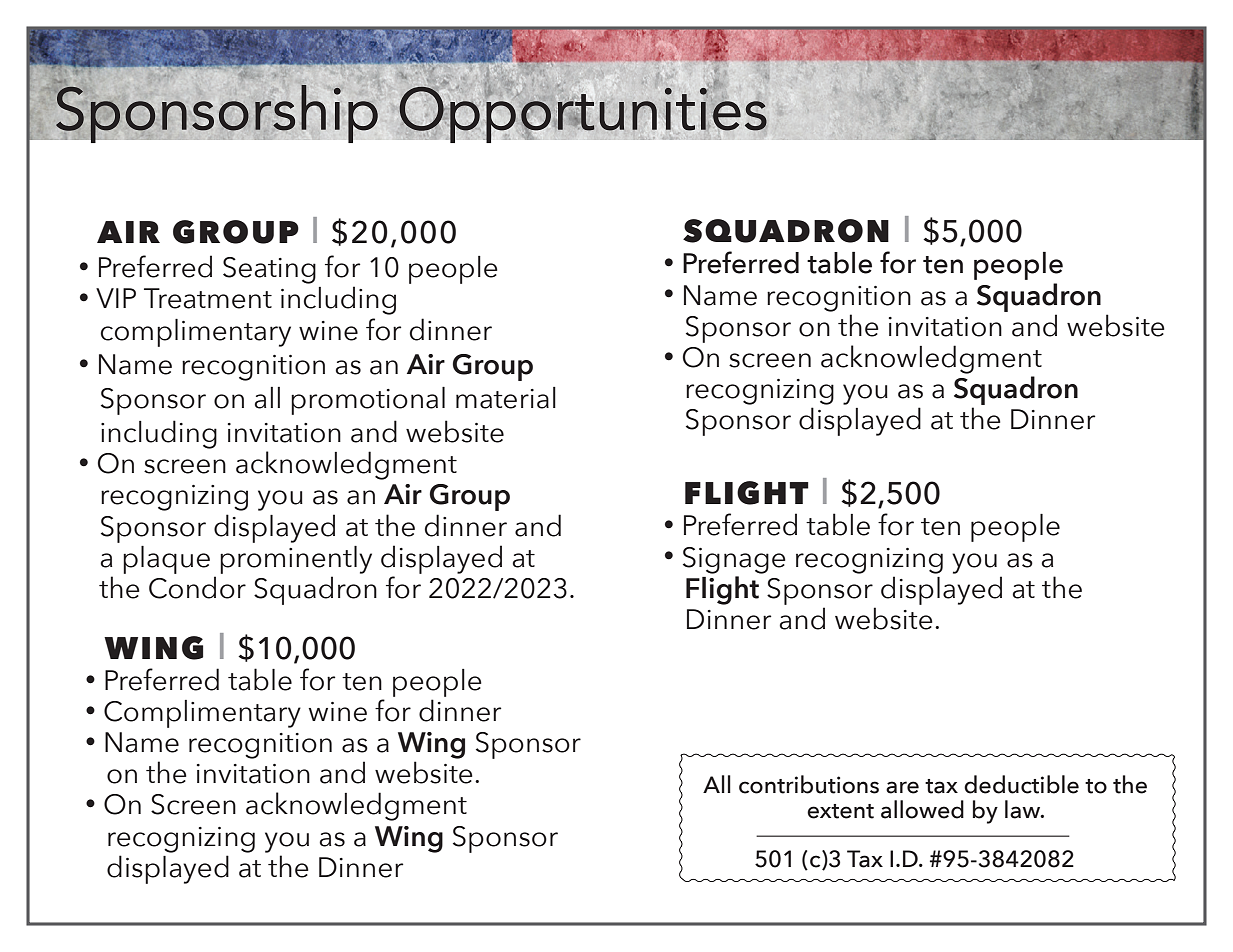 This document has width=1233, height=952. Describe the element at coordinates (269, 270) in the document. I see `Seating` at that location.
